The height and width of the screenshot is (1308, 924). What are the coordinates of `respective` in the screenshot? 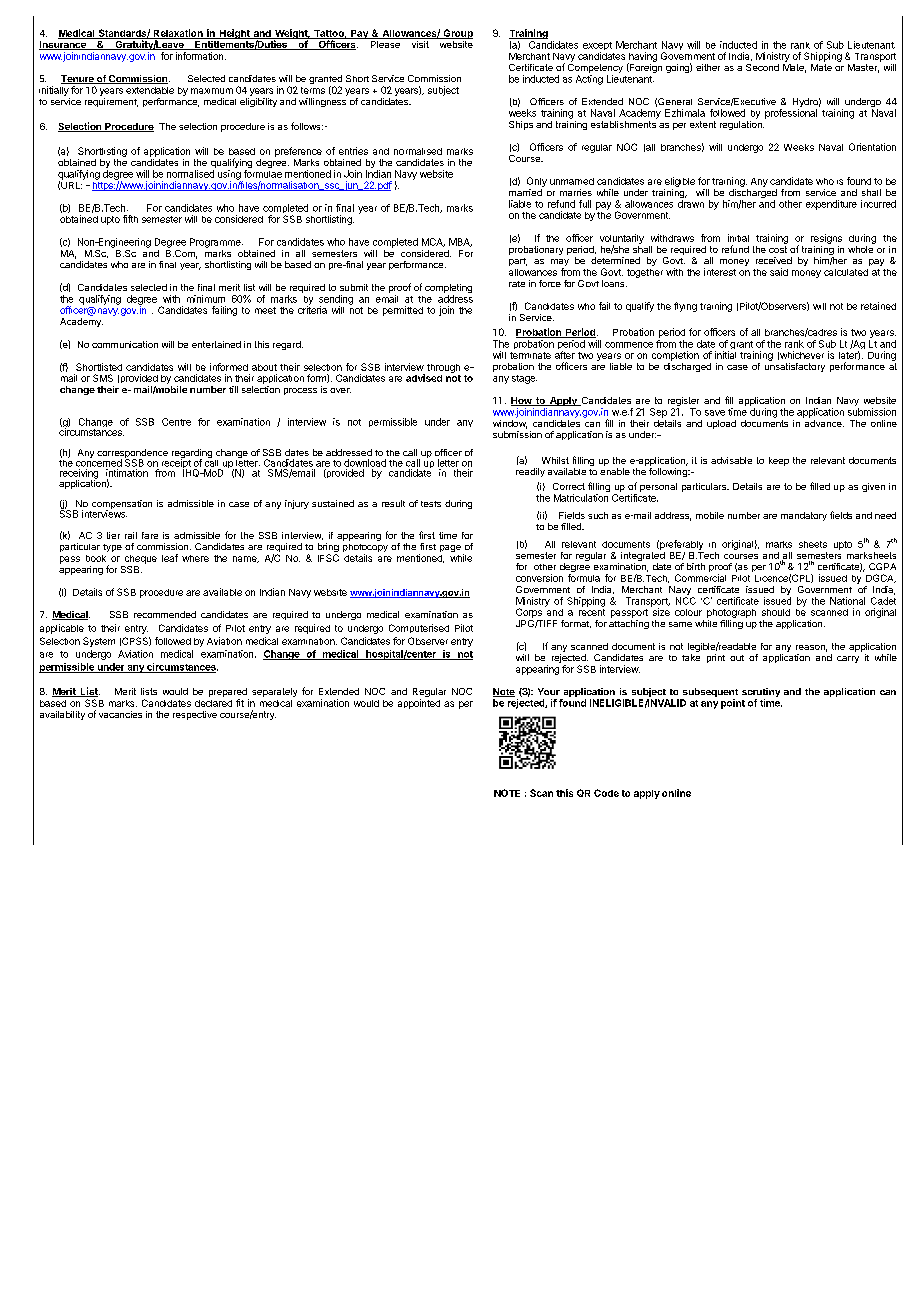 It's located at (195, 715).
